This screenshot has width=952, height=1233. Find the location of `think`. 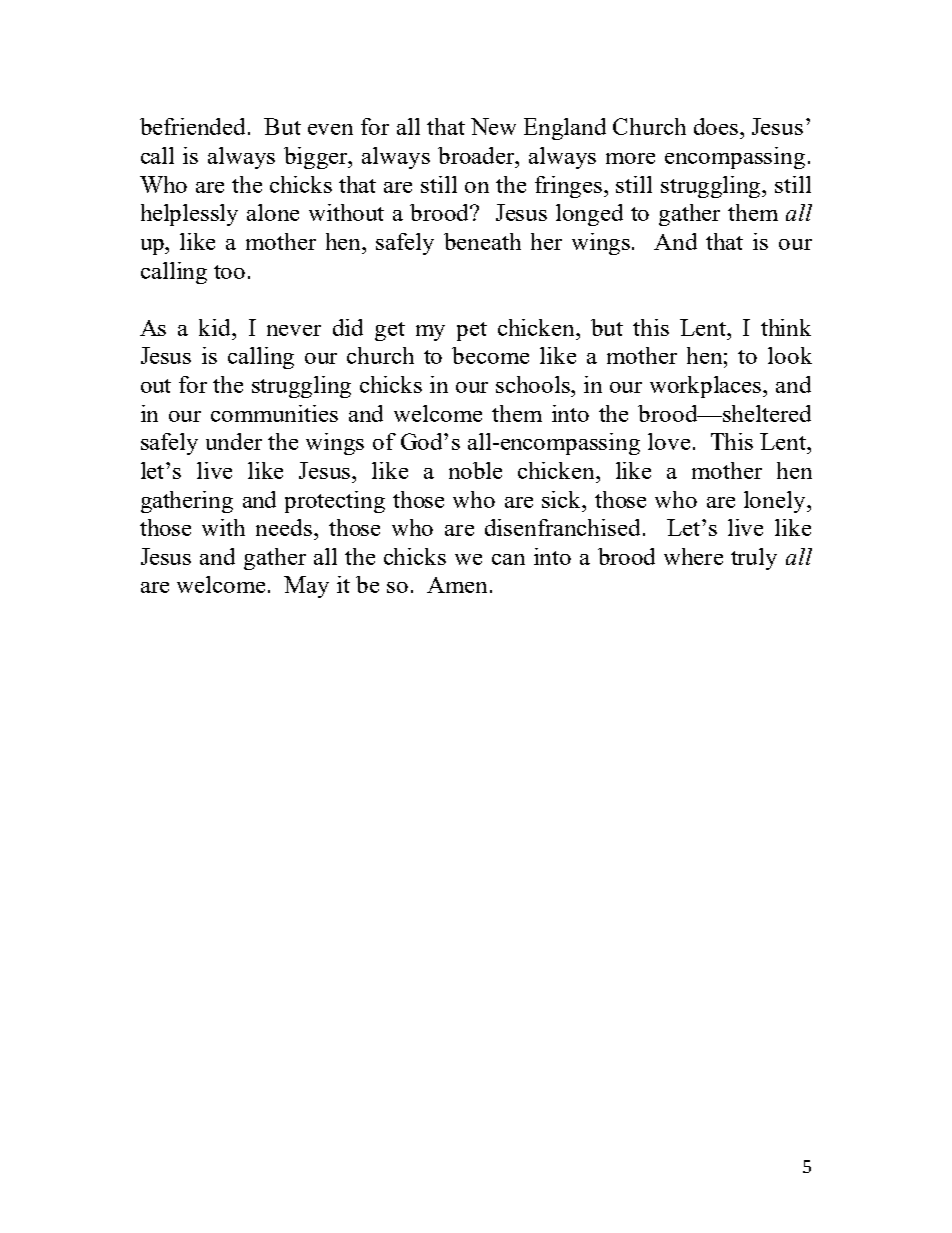

think is located at coordinates (786, 327).
